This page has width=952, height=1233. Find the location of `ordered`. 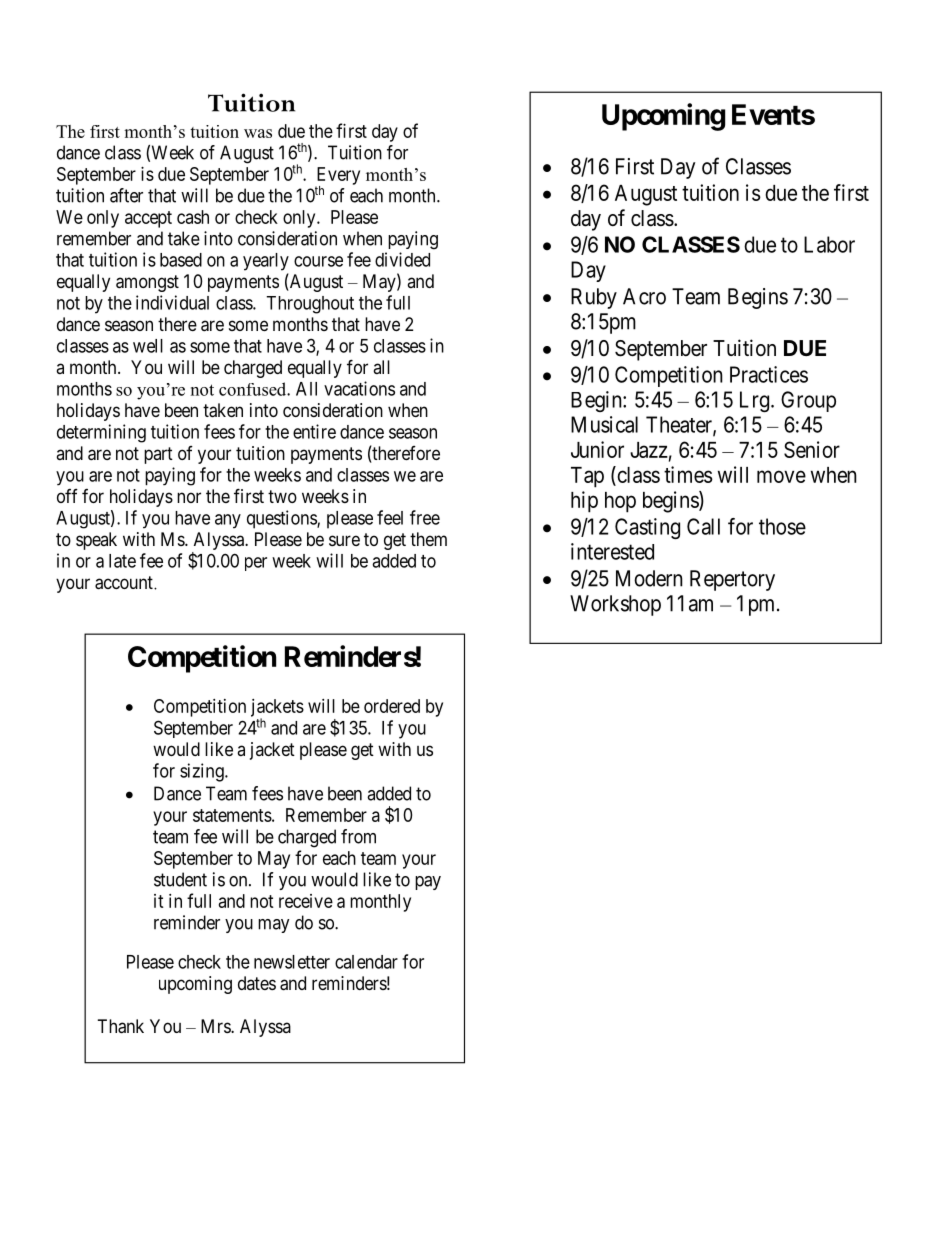

ordered is located at coordinates (392, 706).
